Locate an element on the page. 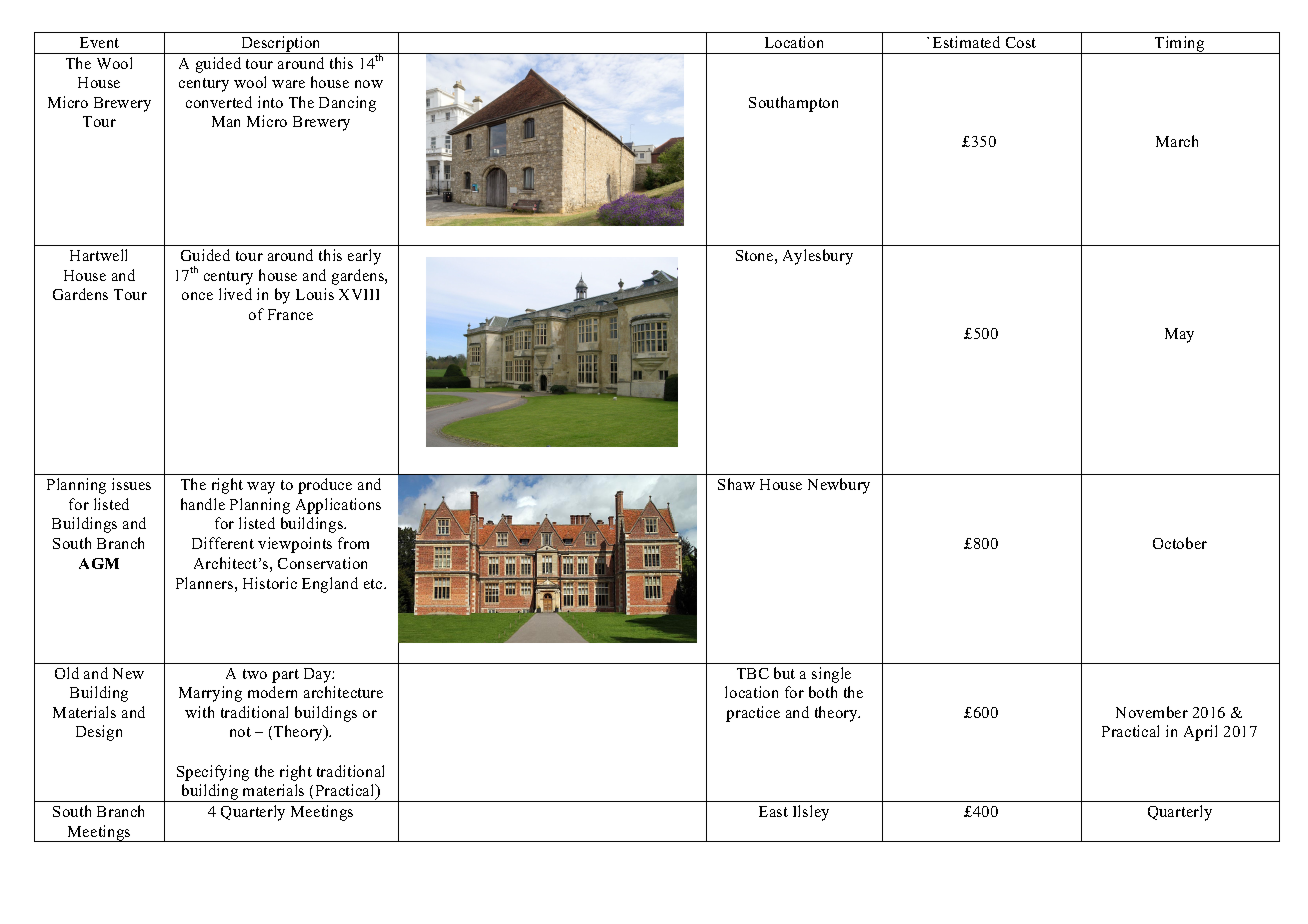  TBC is located at coordinates (753, 673).
